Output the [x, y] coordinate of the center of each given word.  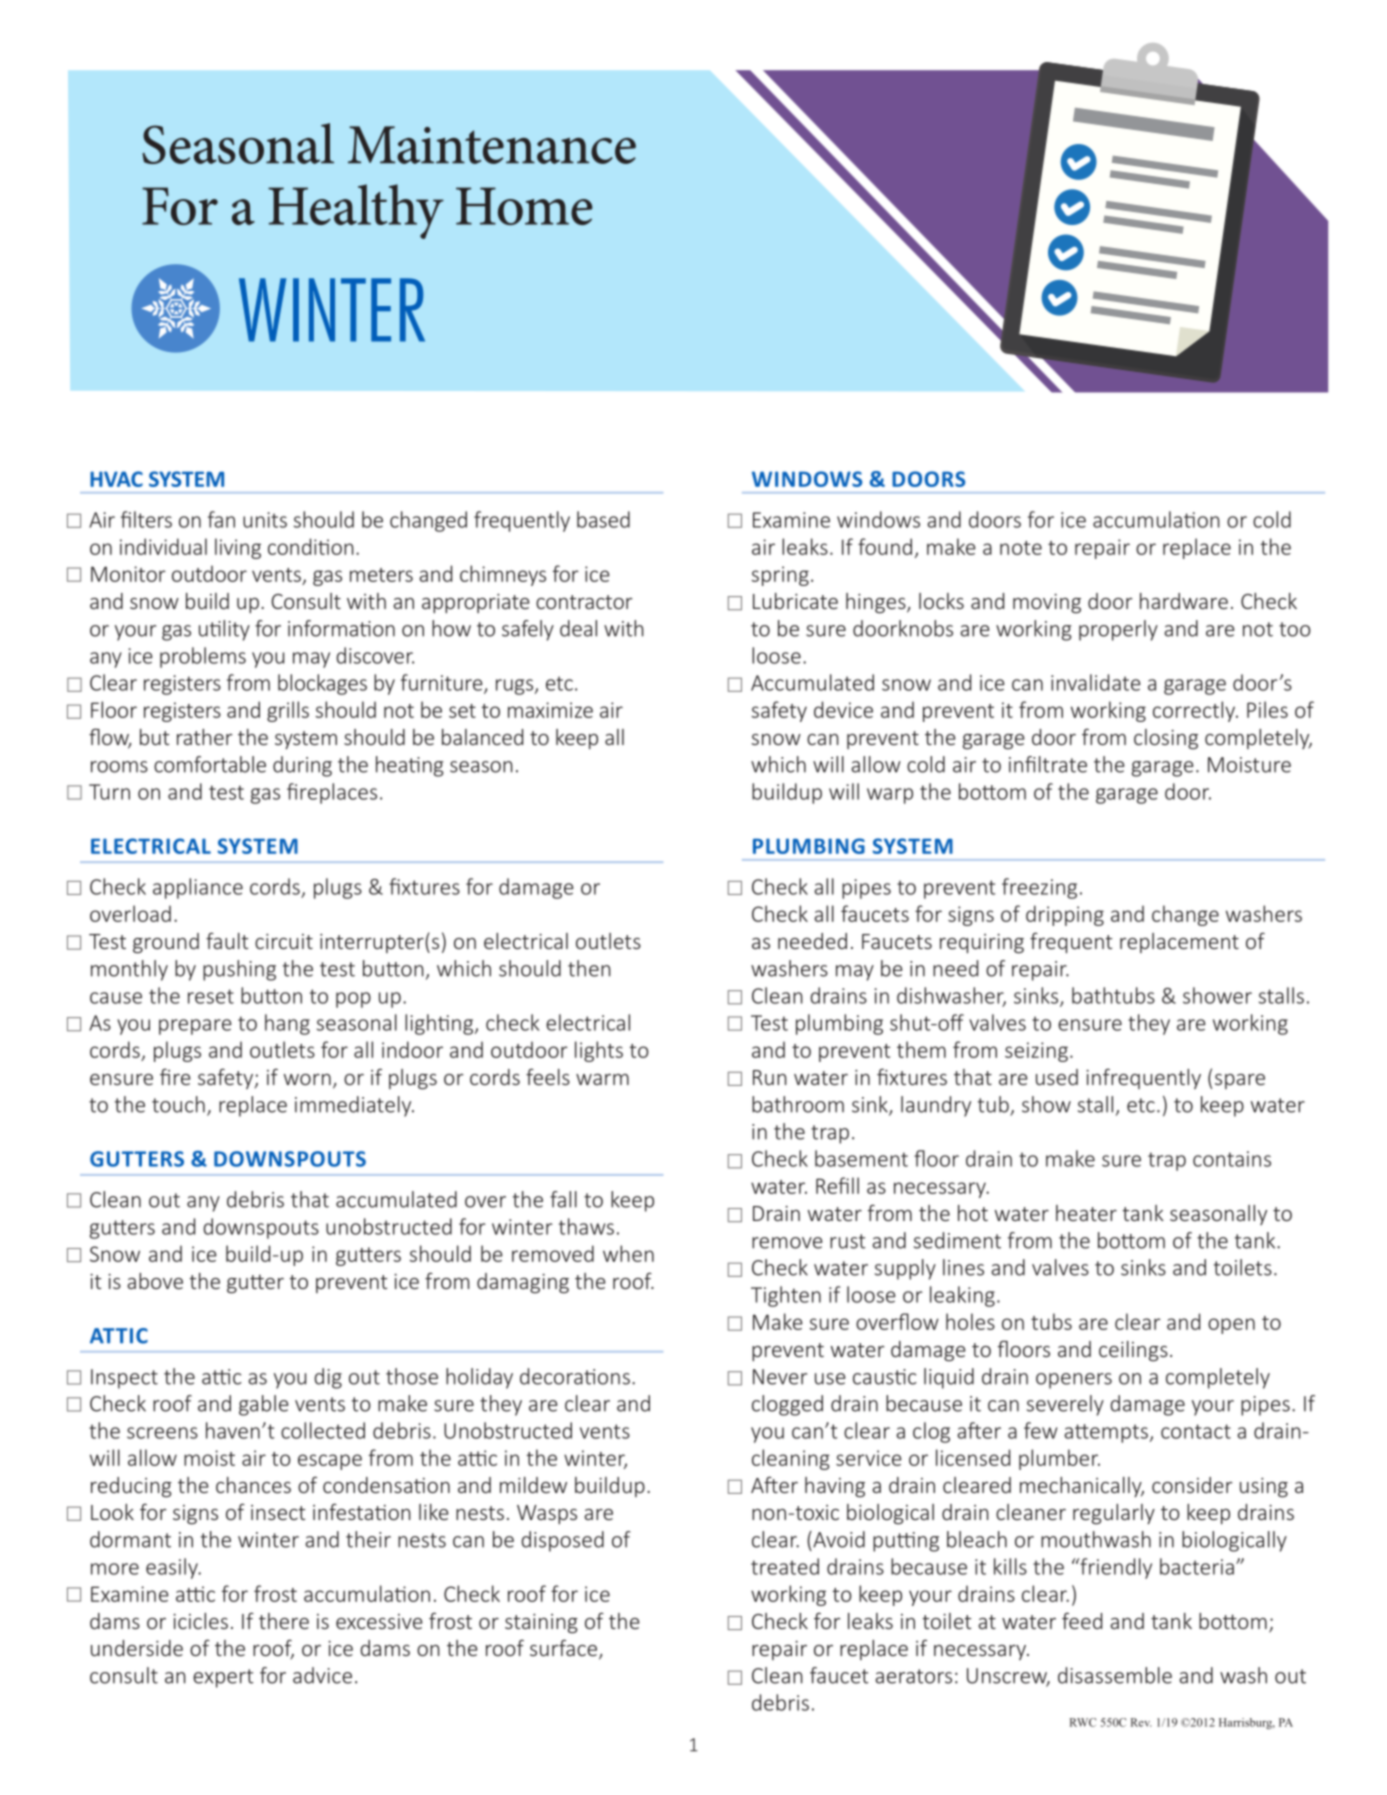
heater [1086, 1213]
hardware [1184, 601]
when [628, 1253]
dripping [1065, 915]
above [155, 1281]
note [1021, 548]
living [238, 548]
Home [524, 206]
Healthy [356, 211]
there [284, 1621]
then [589, 968]
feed [1082, 1620]
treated [785, 1566]
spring [780, 576]
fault [227, 940]
